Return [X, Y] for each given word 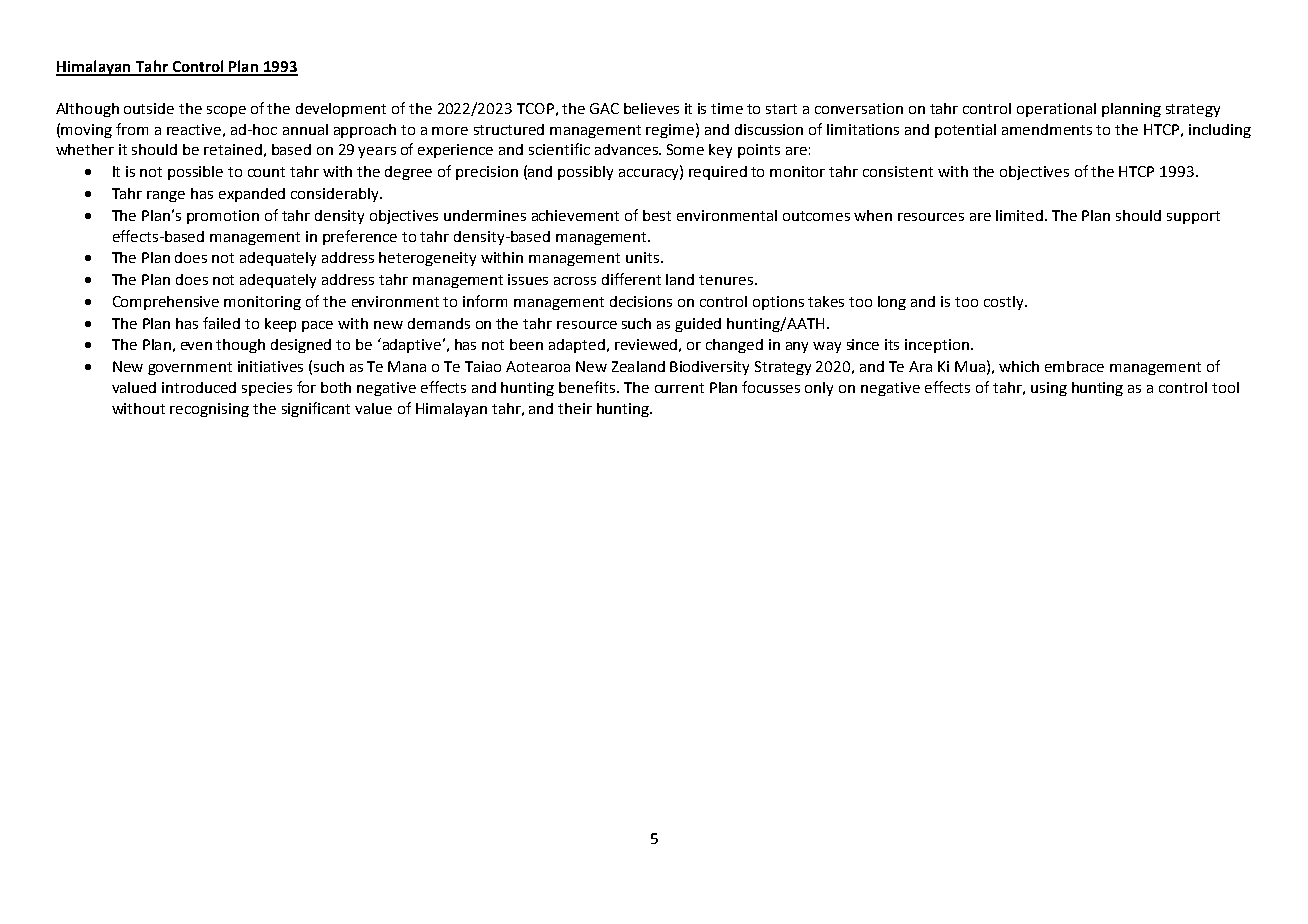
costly [1005, 303]
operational [1056, 110]
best [657, 215]
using [1049, 389]
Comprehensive [166, 303]
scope [226, 111]
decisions [641, 301]
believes [651, 108]
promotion [223, 217]
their [575, 408]
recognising [209, 410]
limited [1021, 215]
